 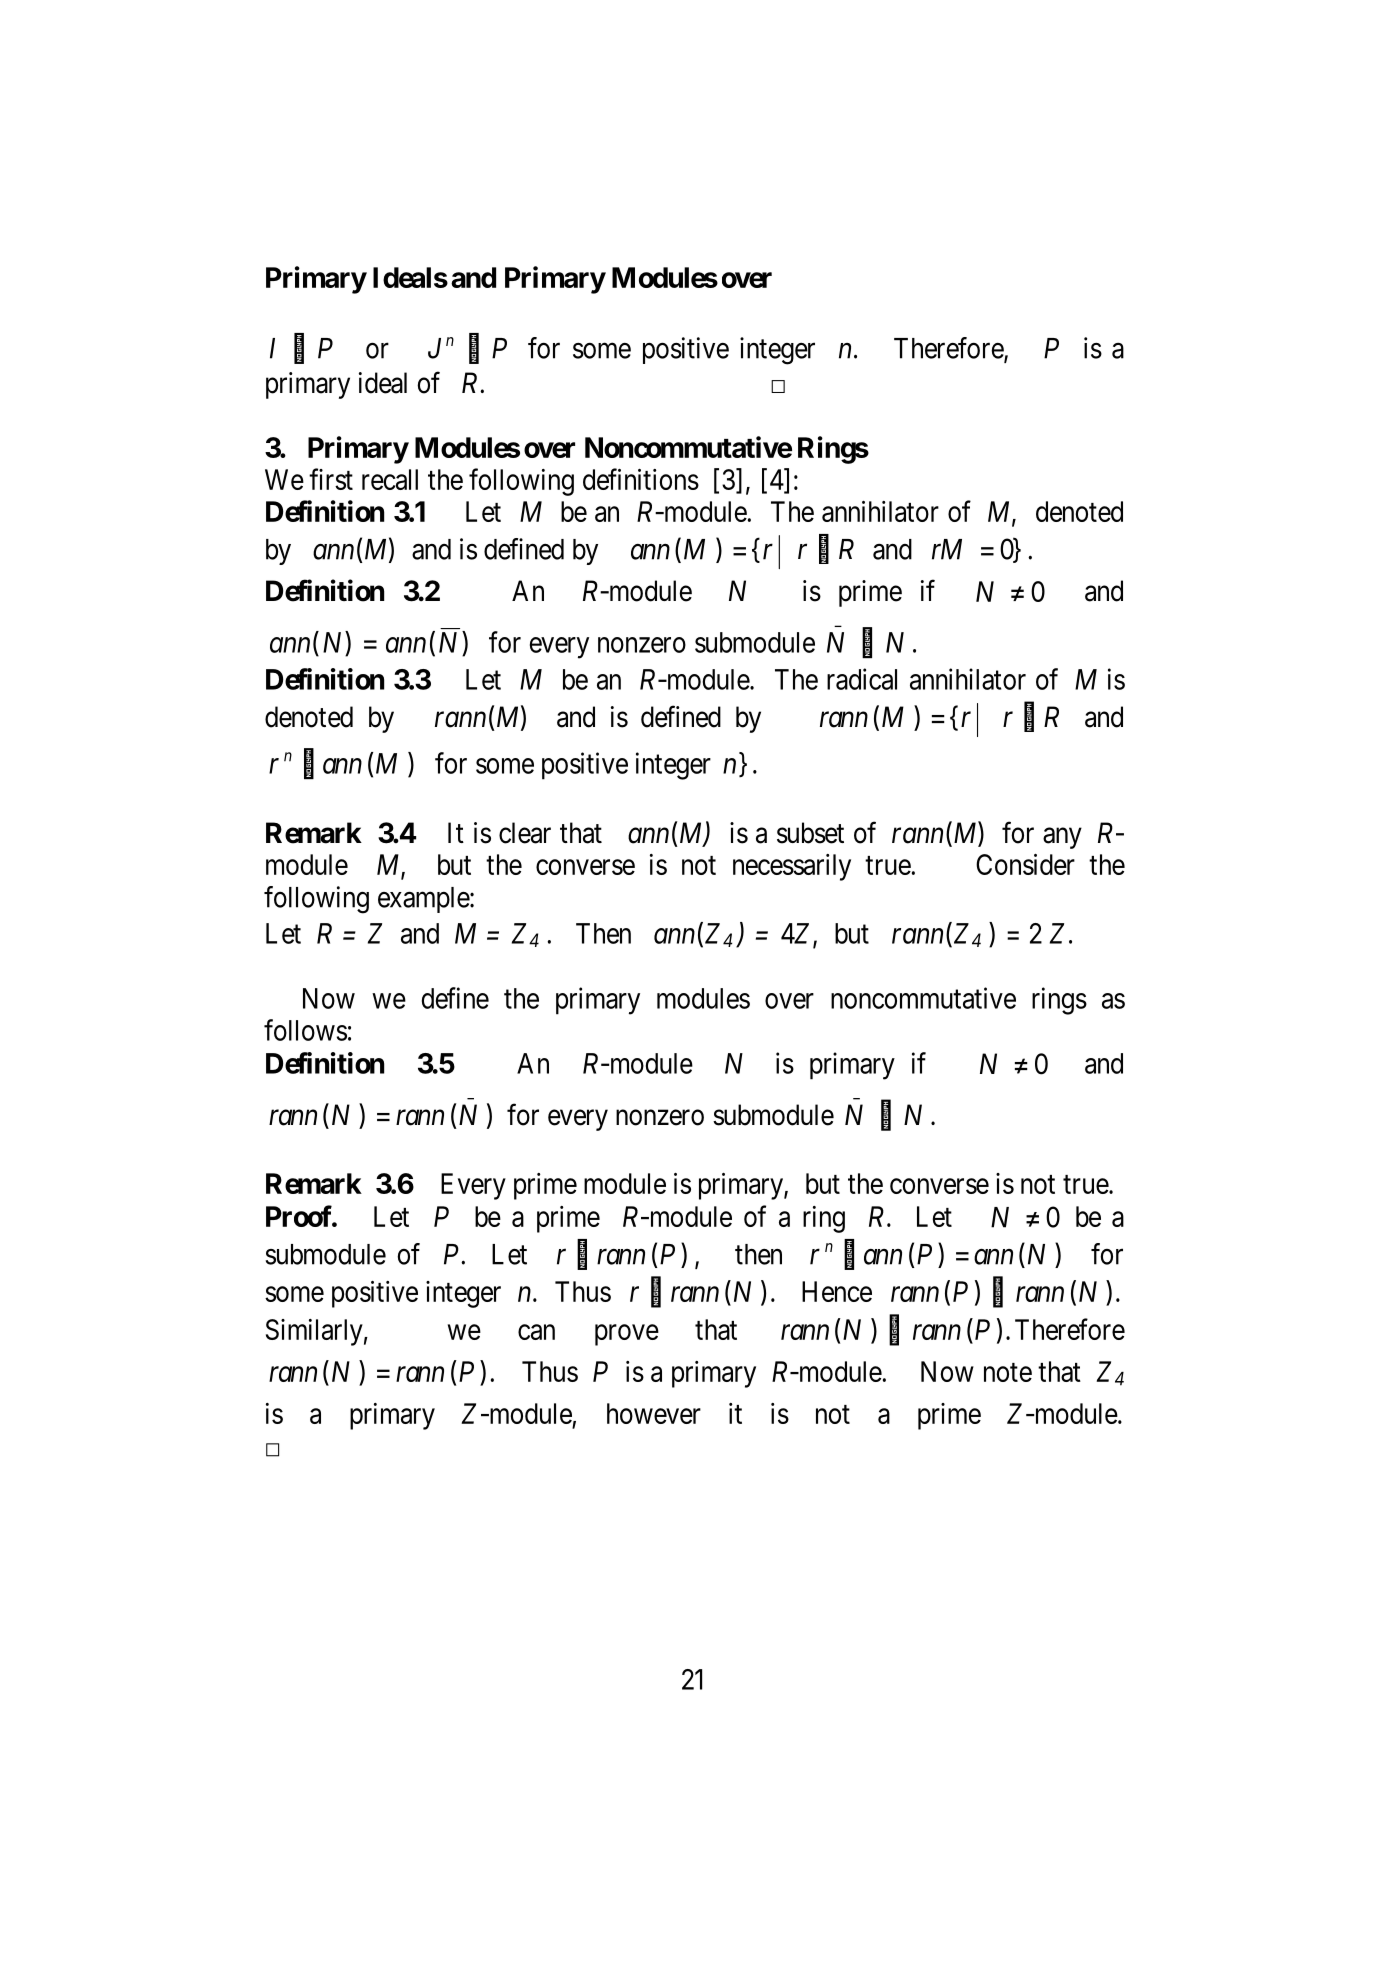 I want to click on radical, so click(x=862, y=679).
